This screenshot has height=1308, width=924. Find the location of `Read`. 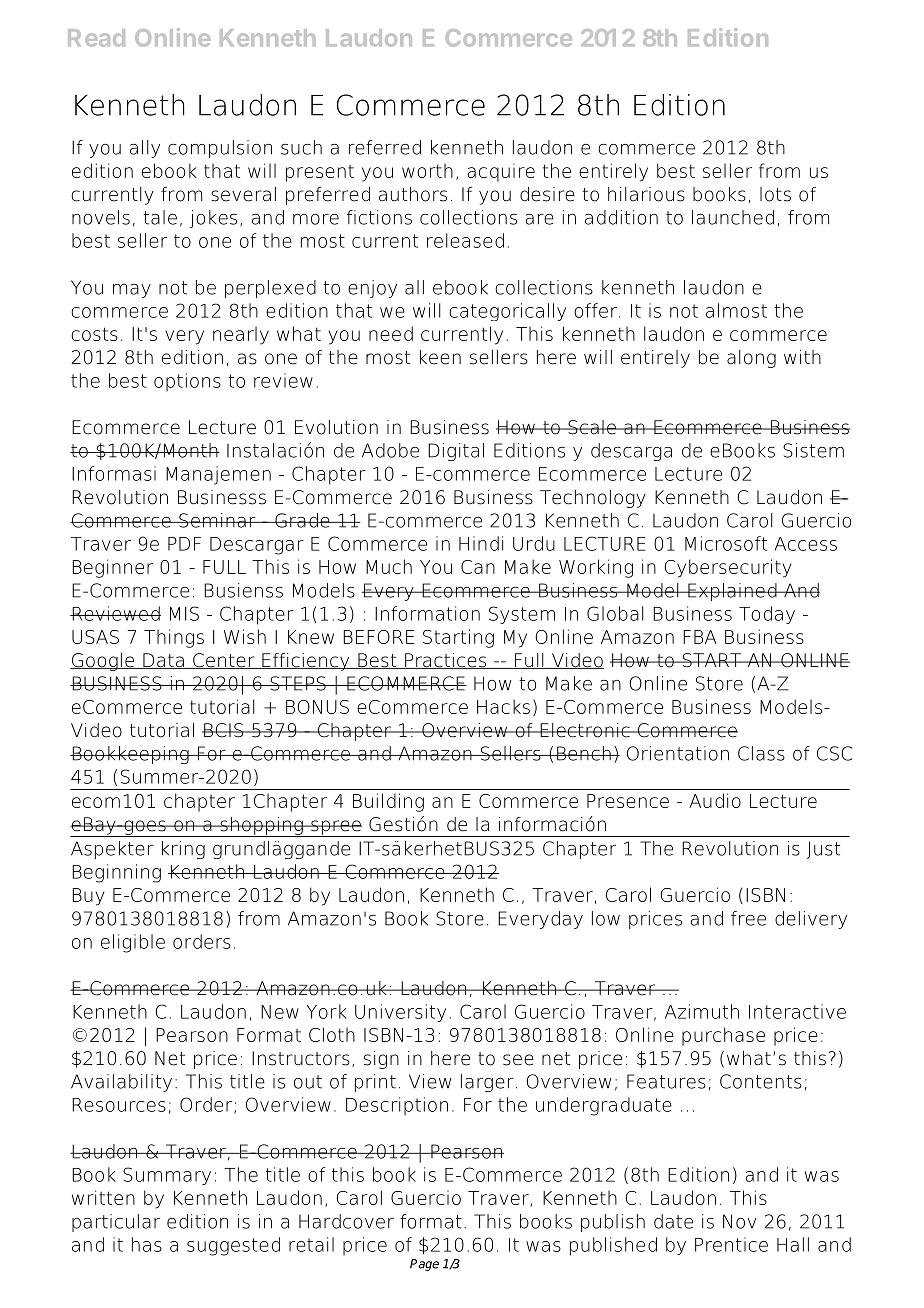

Read is located at coordinates (96, 38).
